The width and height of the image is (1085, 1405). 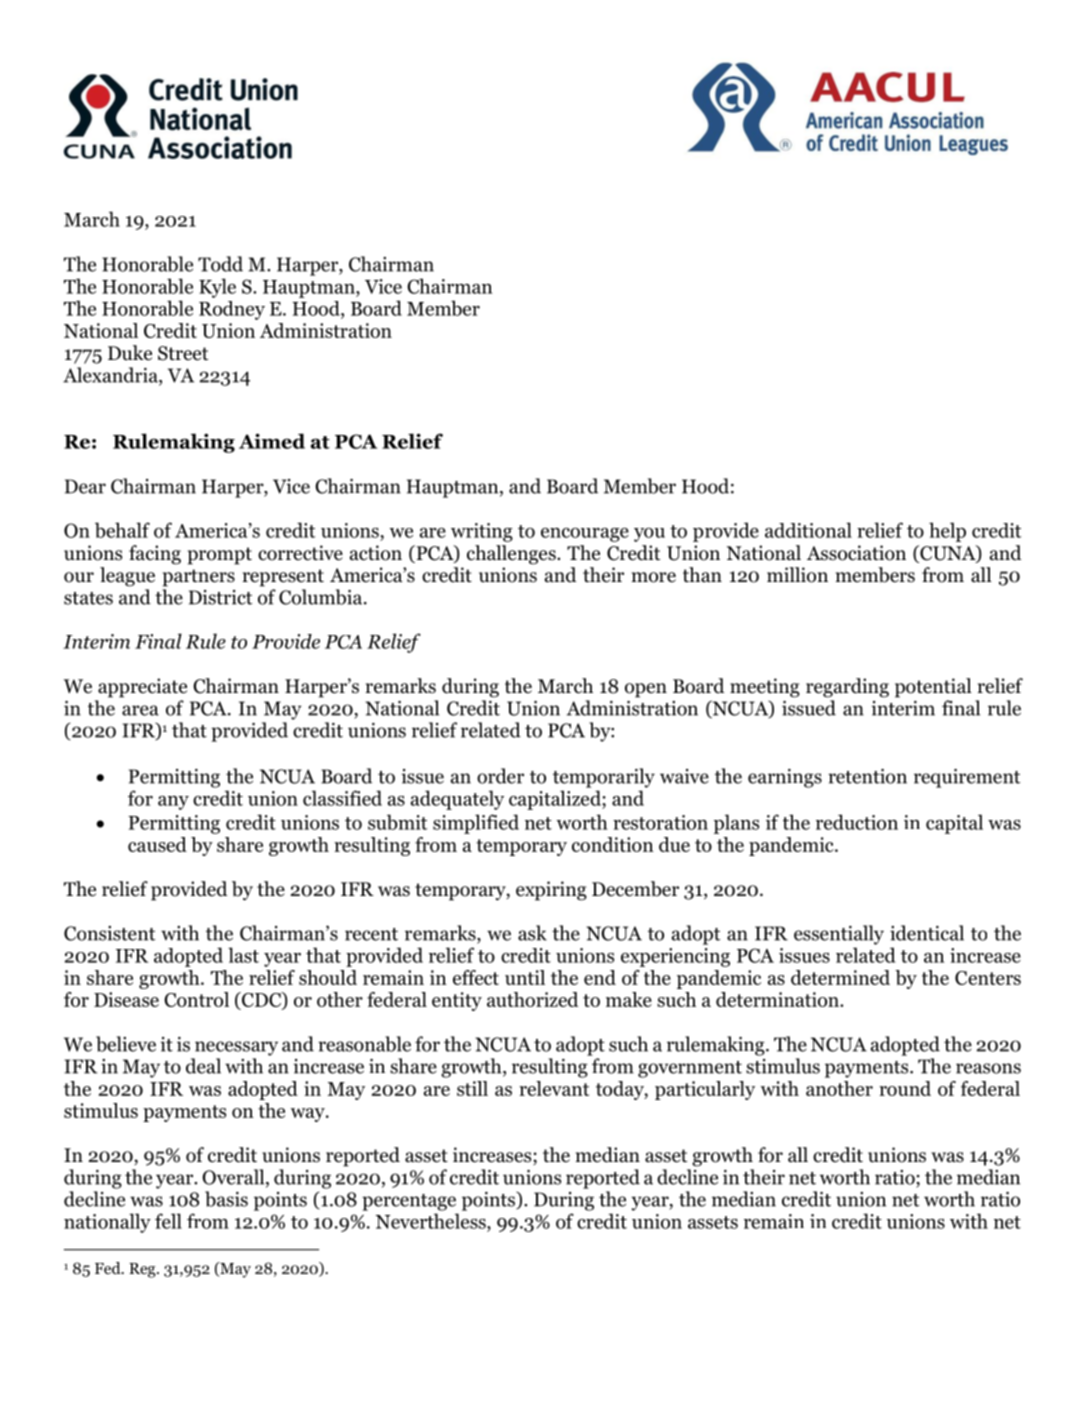 What do you see at coordinates (905, 1088) in the image?
I see `round` at bounding box center [905, 1088].
